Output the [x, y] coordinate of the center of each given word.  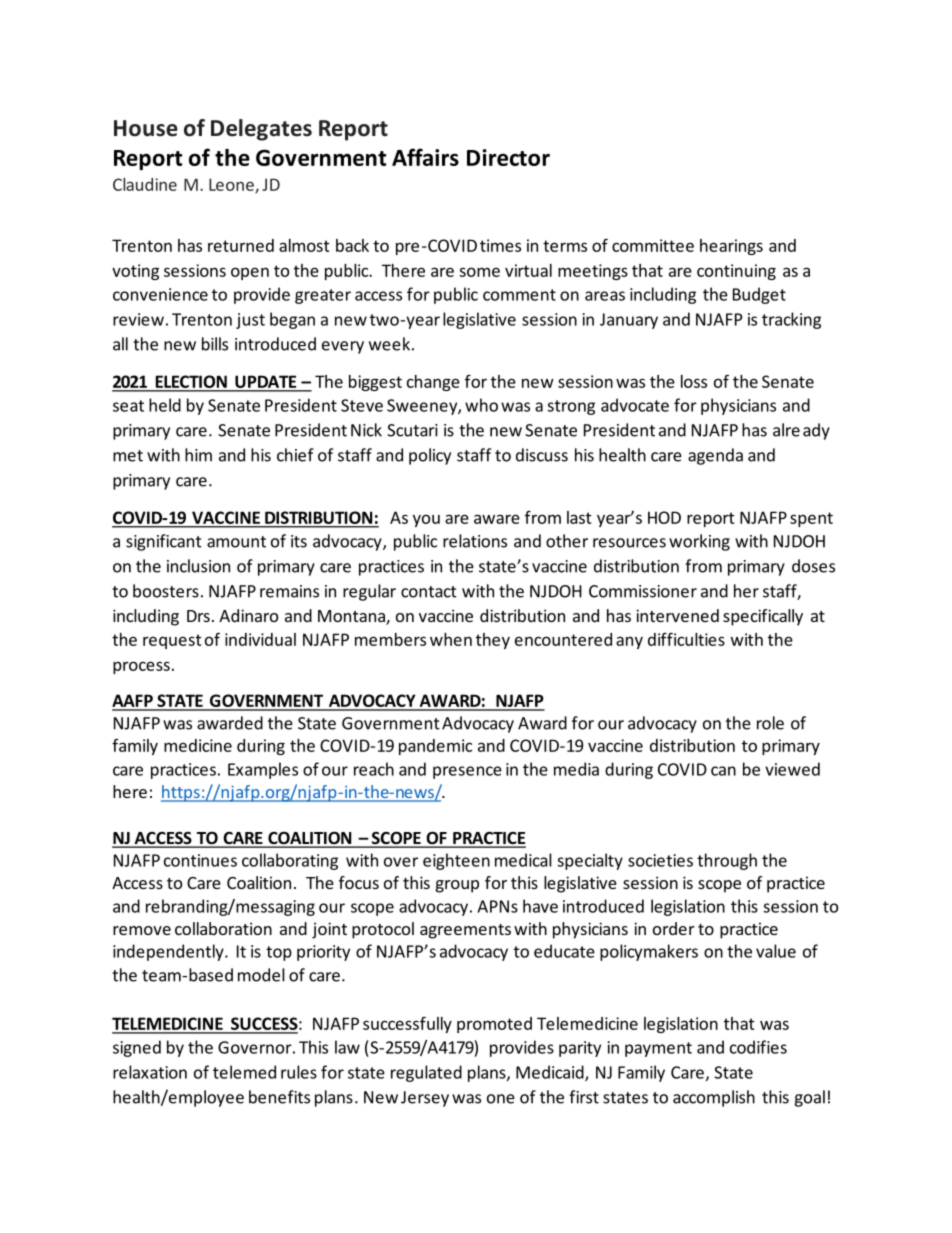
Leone [232, 185]
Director [508, 157]
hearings [731, 247]
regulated [426, 1073]
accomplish [714, 1098]
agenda [715, 456]
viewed [792, 769]
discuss [542, 455]
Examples [263, 770]
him [198, 455]
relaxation [150, 1072]
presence [467, 772]
